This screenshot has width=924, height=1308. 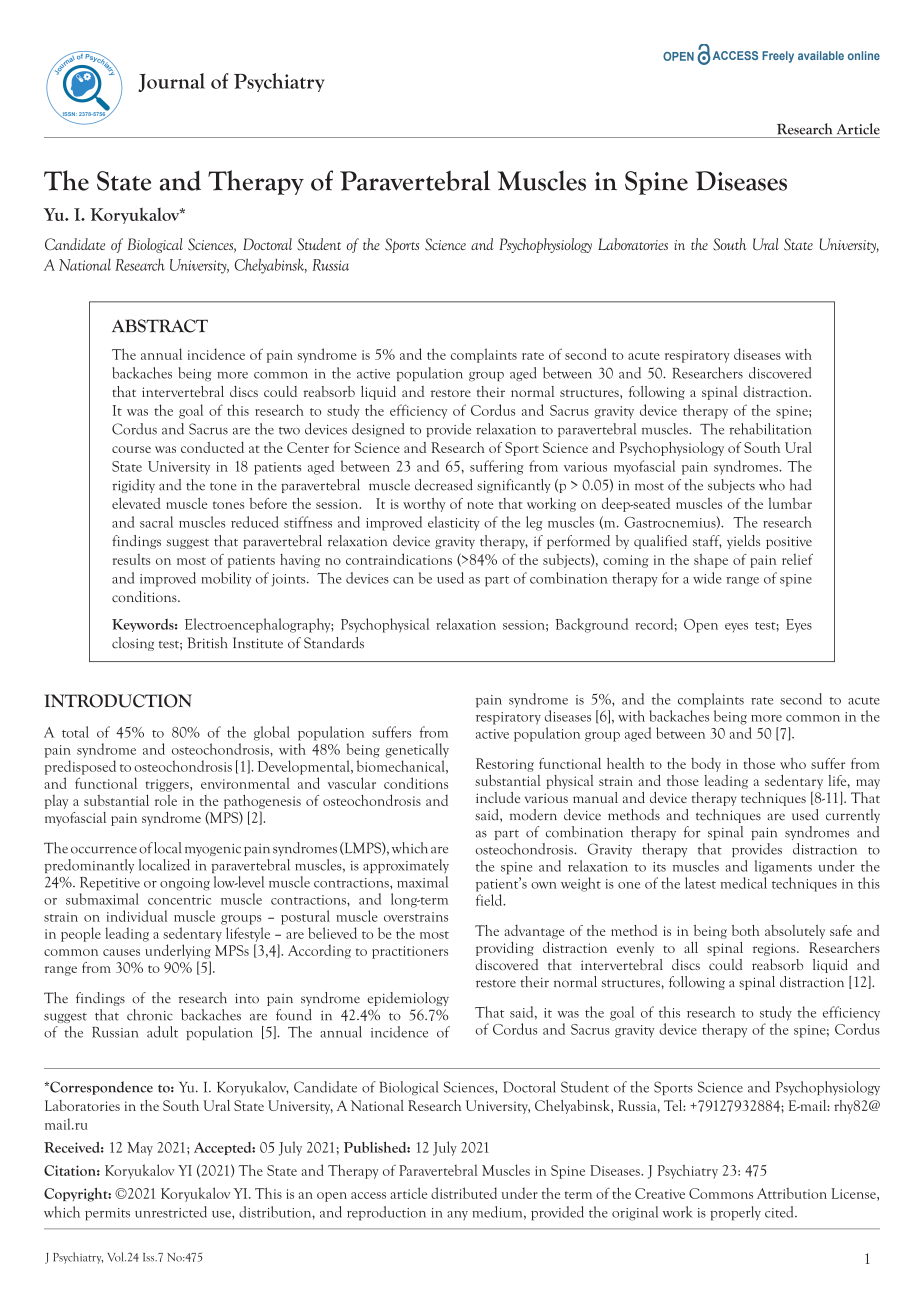 What do you see at coordinates (171, 1212) in the screenshot?
I see `unrestricted` at bounding box center [171, 1212].
